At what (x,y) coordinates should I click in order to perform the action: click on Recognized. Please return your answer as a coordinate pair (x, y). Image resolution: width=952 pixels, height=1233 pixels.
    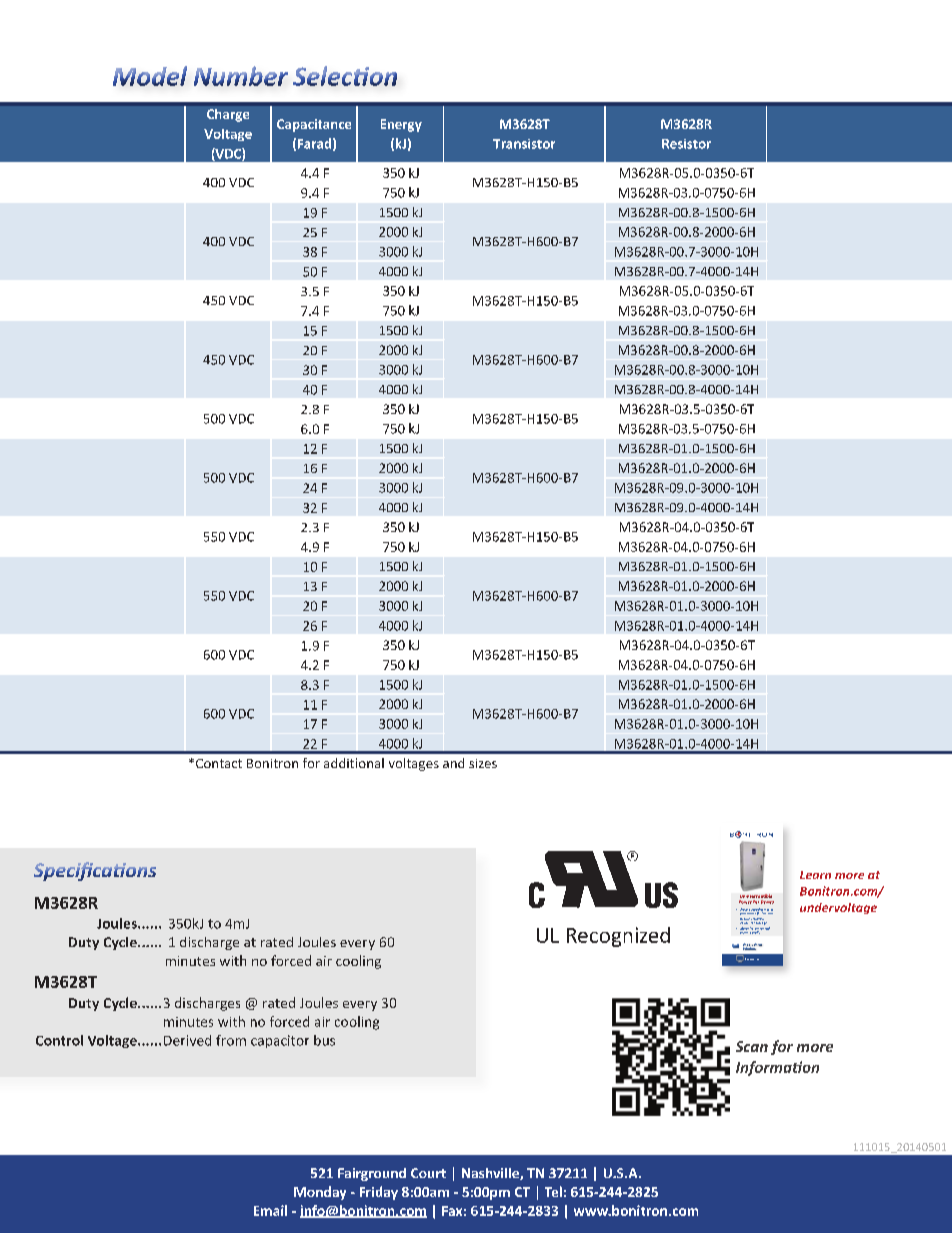
    Looking at the image, I should click on (618, 937).
